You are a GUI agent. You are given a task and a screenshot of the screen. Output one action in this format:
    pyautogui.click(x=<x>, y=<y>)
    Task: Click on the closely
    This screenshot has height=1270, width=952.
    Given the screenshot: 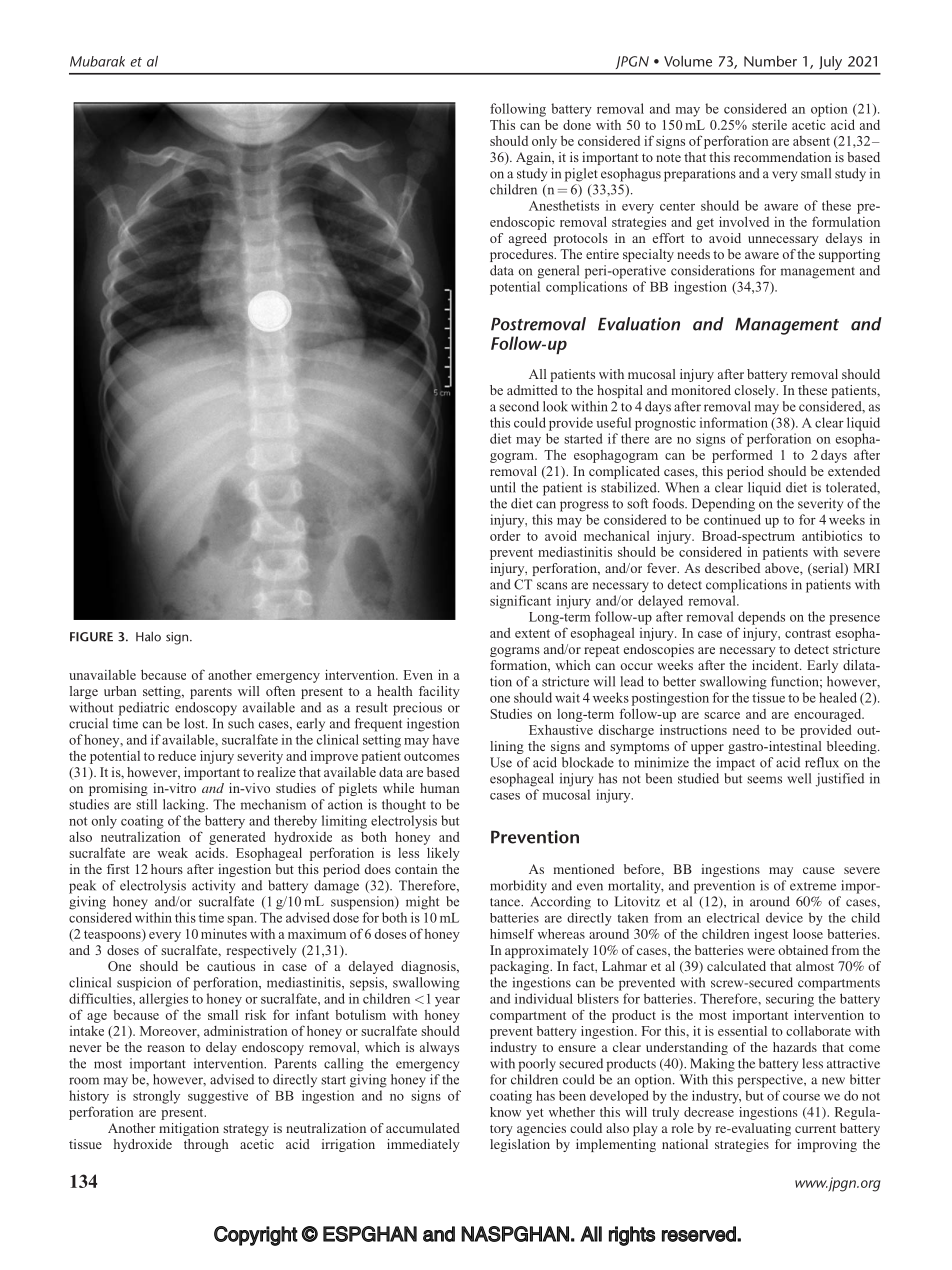 What is the action you would take?
    pyautogui.click(x=756, y=391)
